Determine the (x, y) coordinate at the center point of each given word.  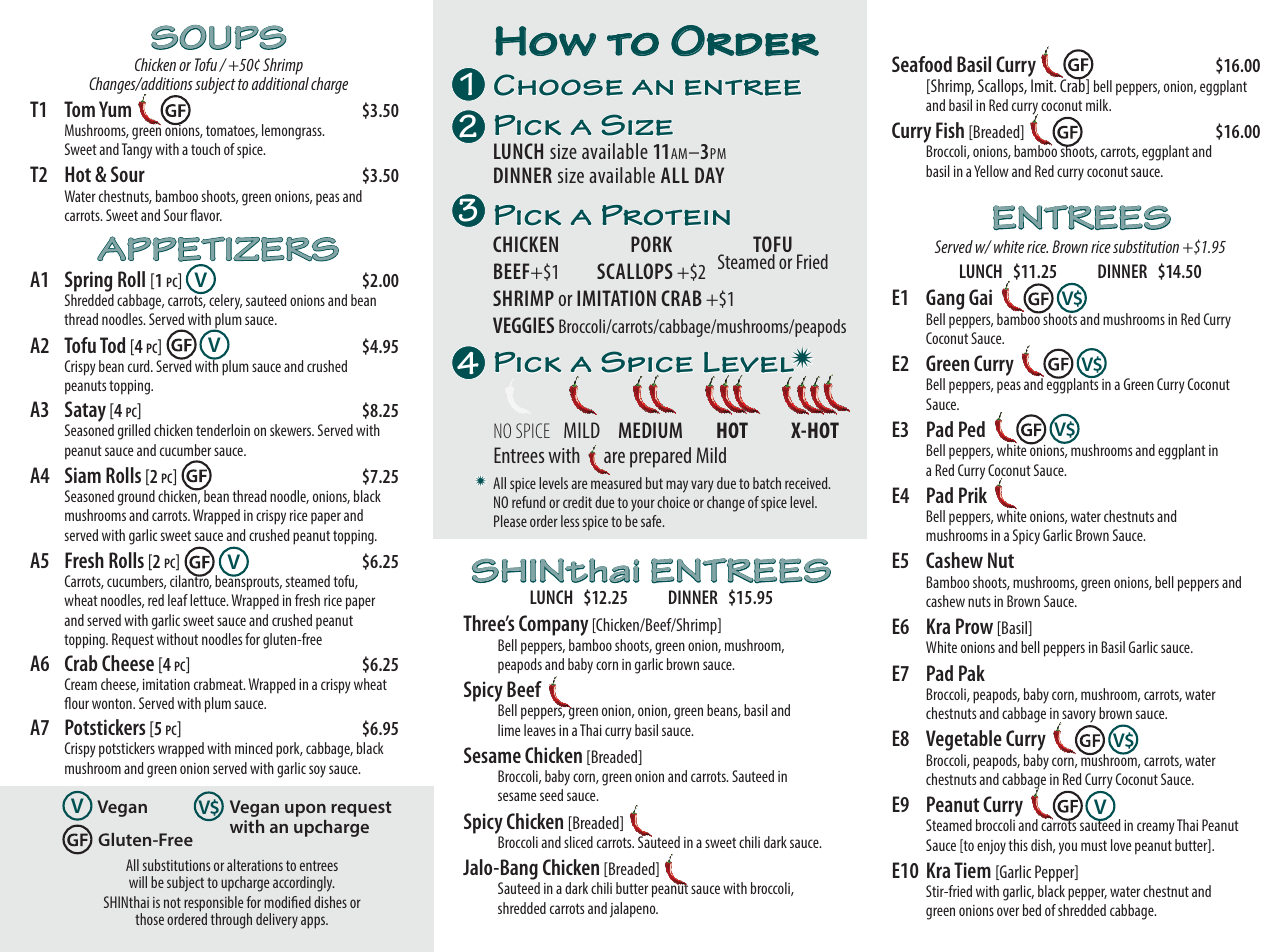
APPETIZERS (218, 249)
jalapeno (634, 910)
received (807, 483)
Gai (980, 297)
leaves (540, 730)
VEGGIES (523, 325)
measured (616, 483)
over (1008, 911)
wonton (113, 703)
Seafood (922, 64)
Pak (972, 673)
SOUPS (219, 37)
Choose (558, 85)
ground (136, 498)
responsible (212, 905)
